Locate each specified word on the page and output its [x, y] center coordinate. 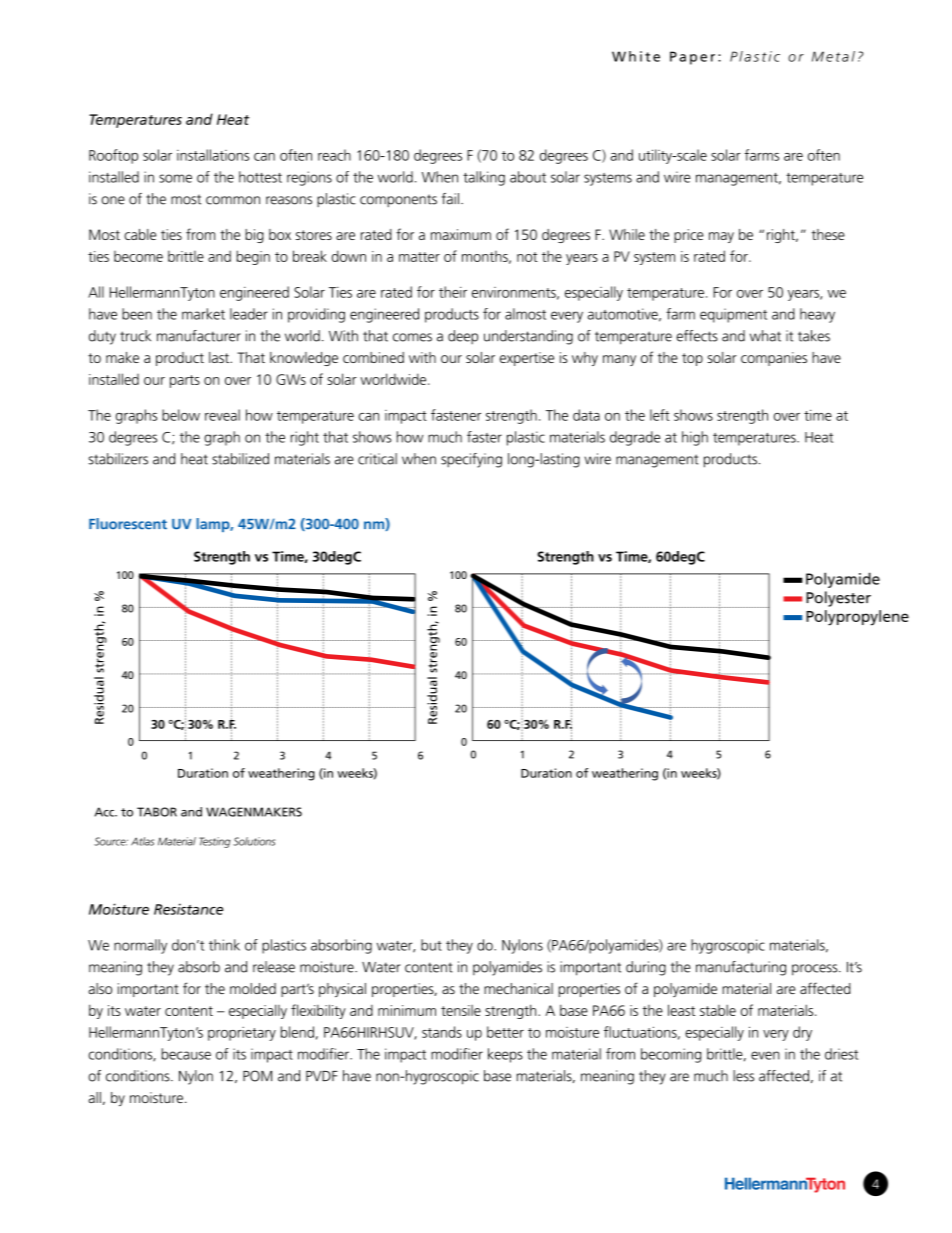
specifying [471, 460]
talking [484, 178]
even [765, 1055]
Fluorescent [128, 523]
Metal [833, 56]
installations [213, 155]
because [186, 1054]
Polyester [838, 599]
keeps [505, 1055]
